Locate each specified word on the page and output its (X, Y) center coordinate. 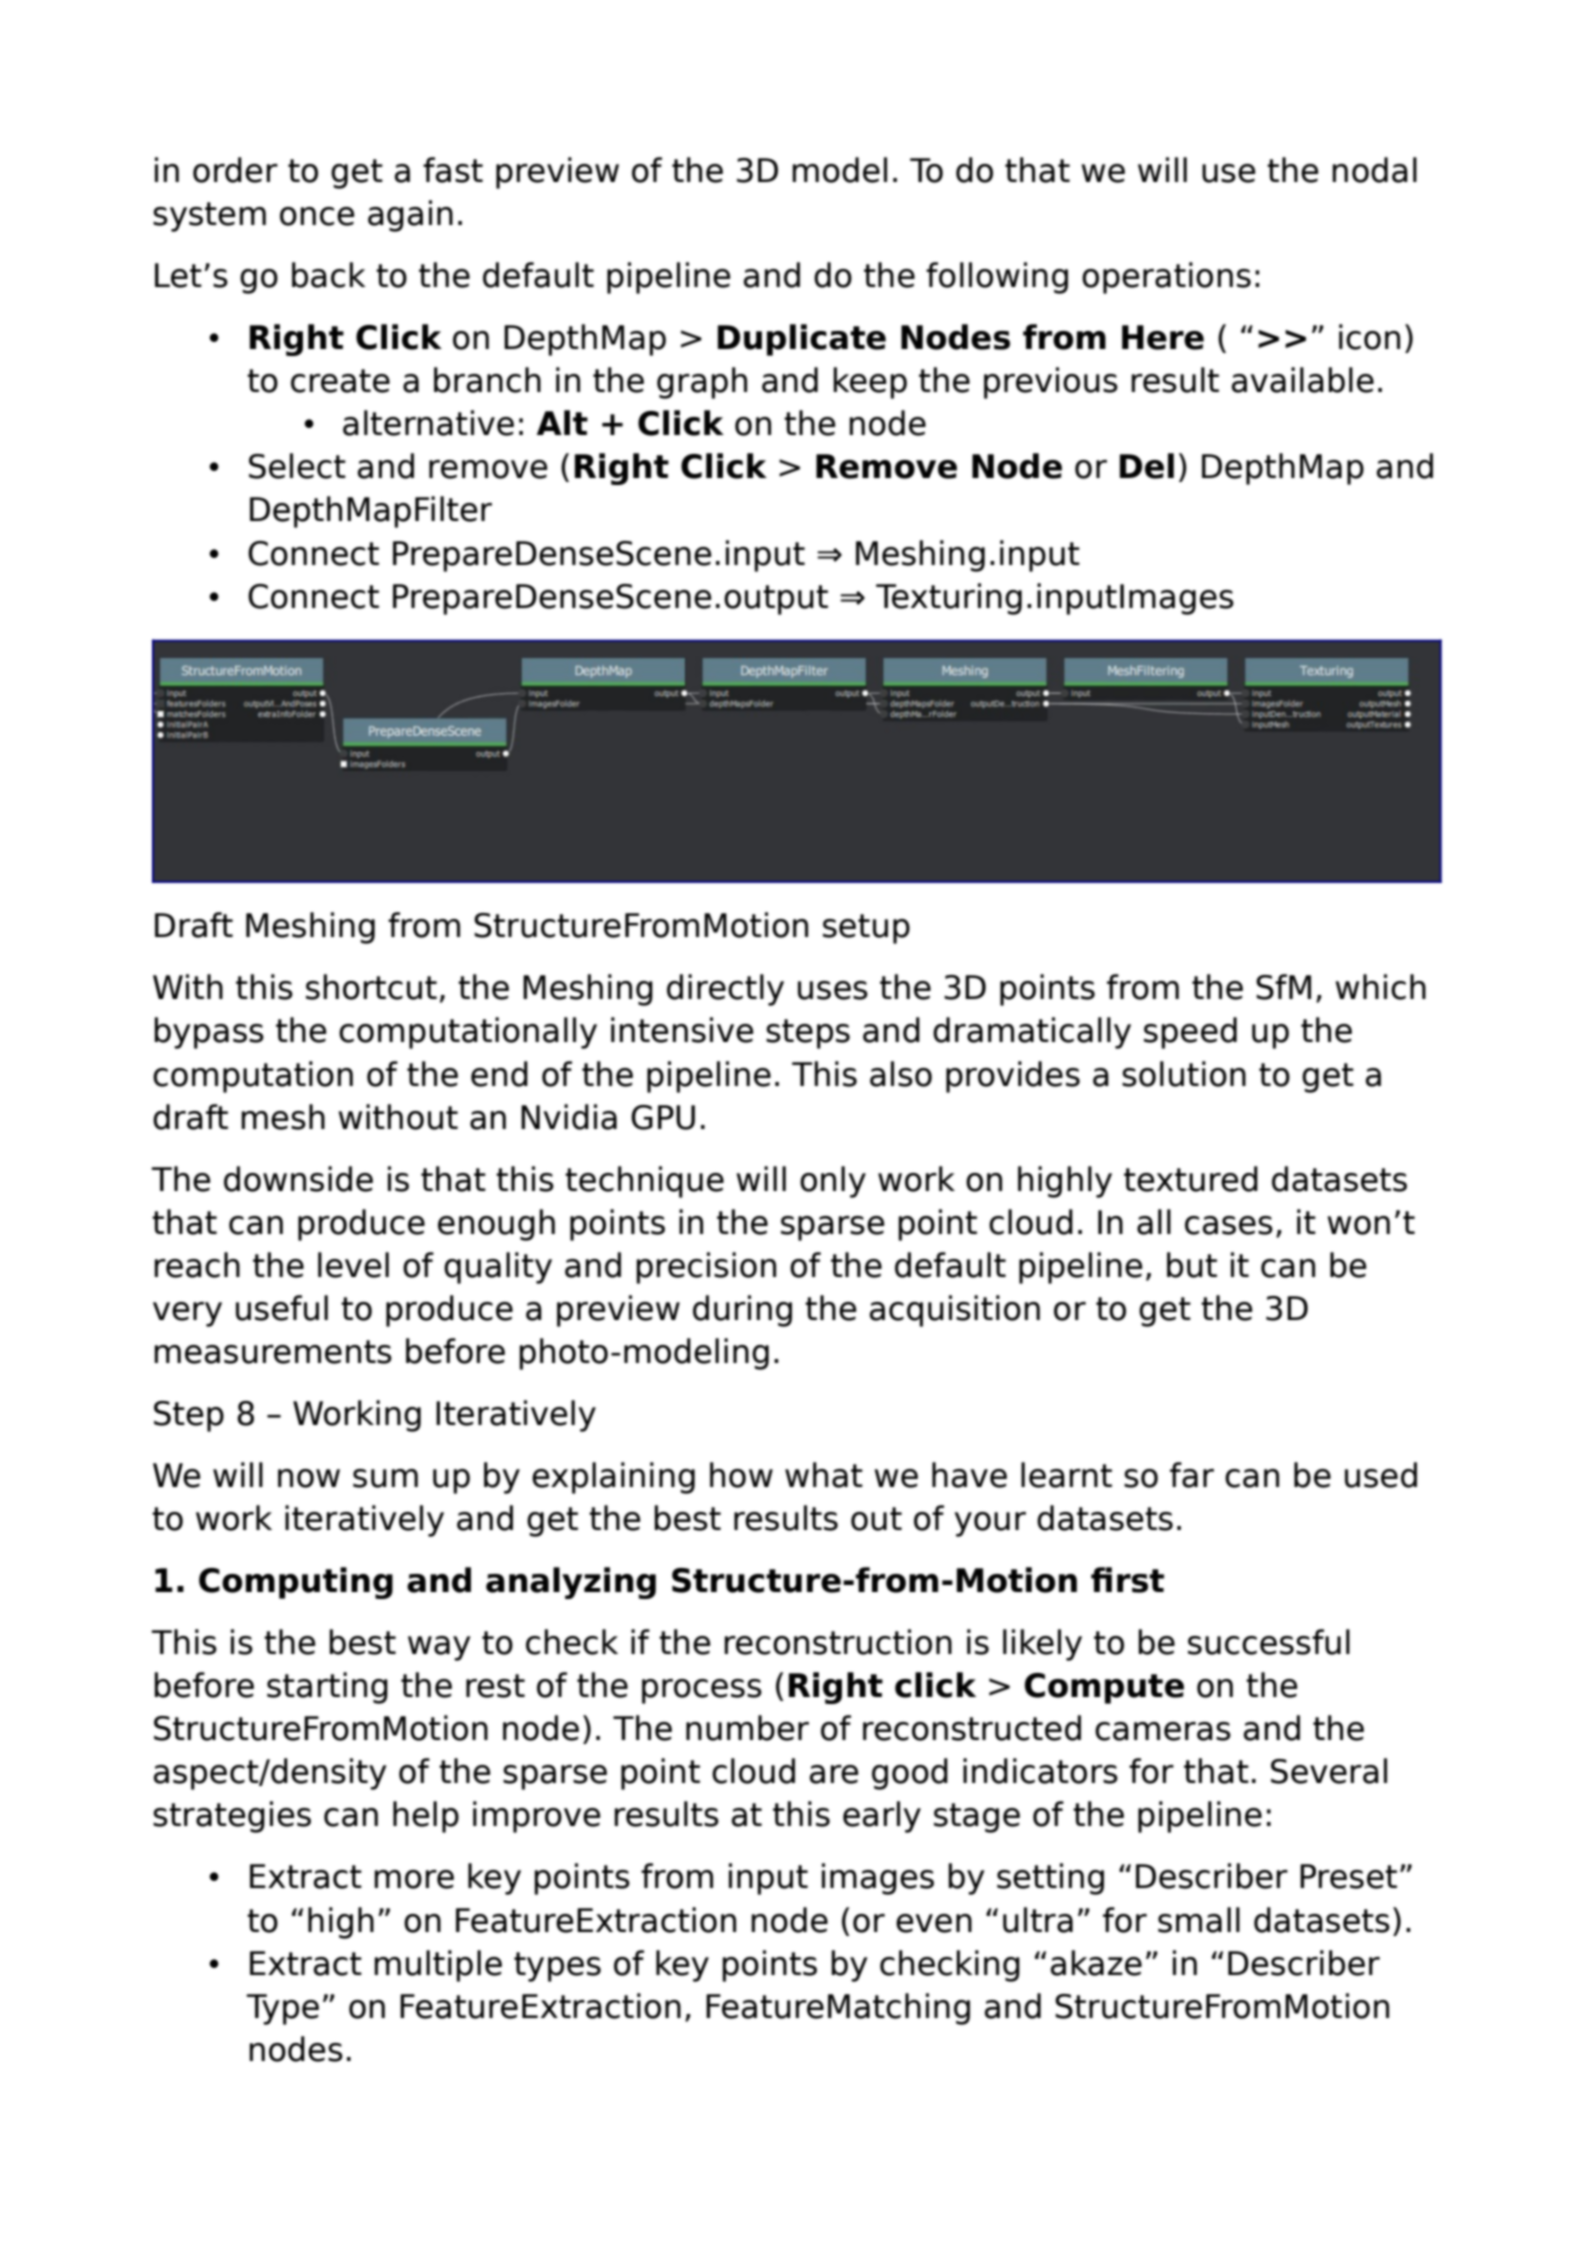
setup (866, 929)
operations (1166, 278)
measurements (273, 1352)
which (1381, 987)
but (1192, 1265)
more (414, 1879)
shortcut (371, 987)
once (317, 216)
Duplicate (802, 340)
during (742, 1311)
